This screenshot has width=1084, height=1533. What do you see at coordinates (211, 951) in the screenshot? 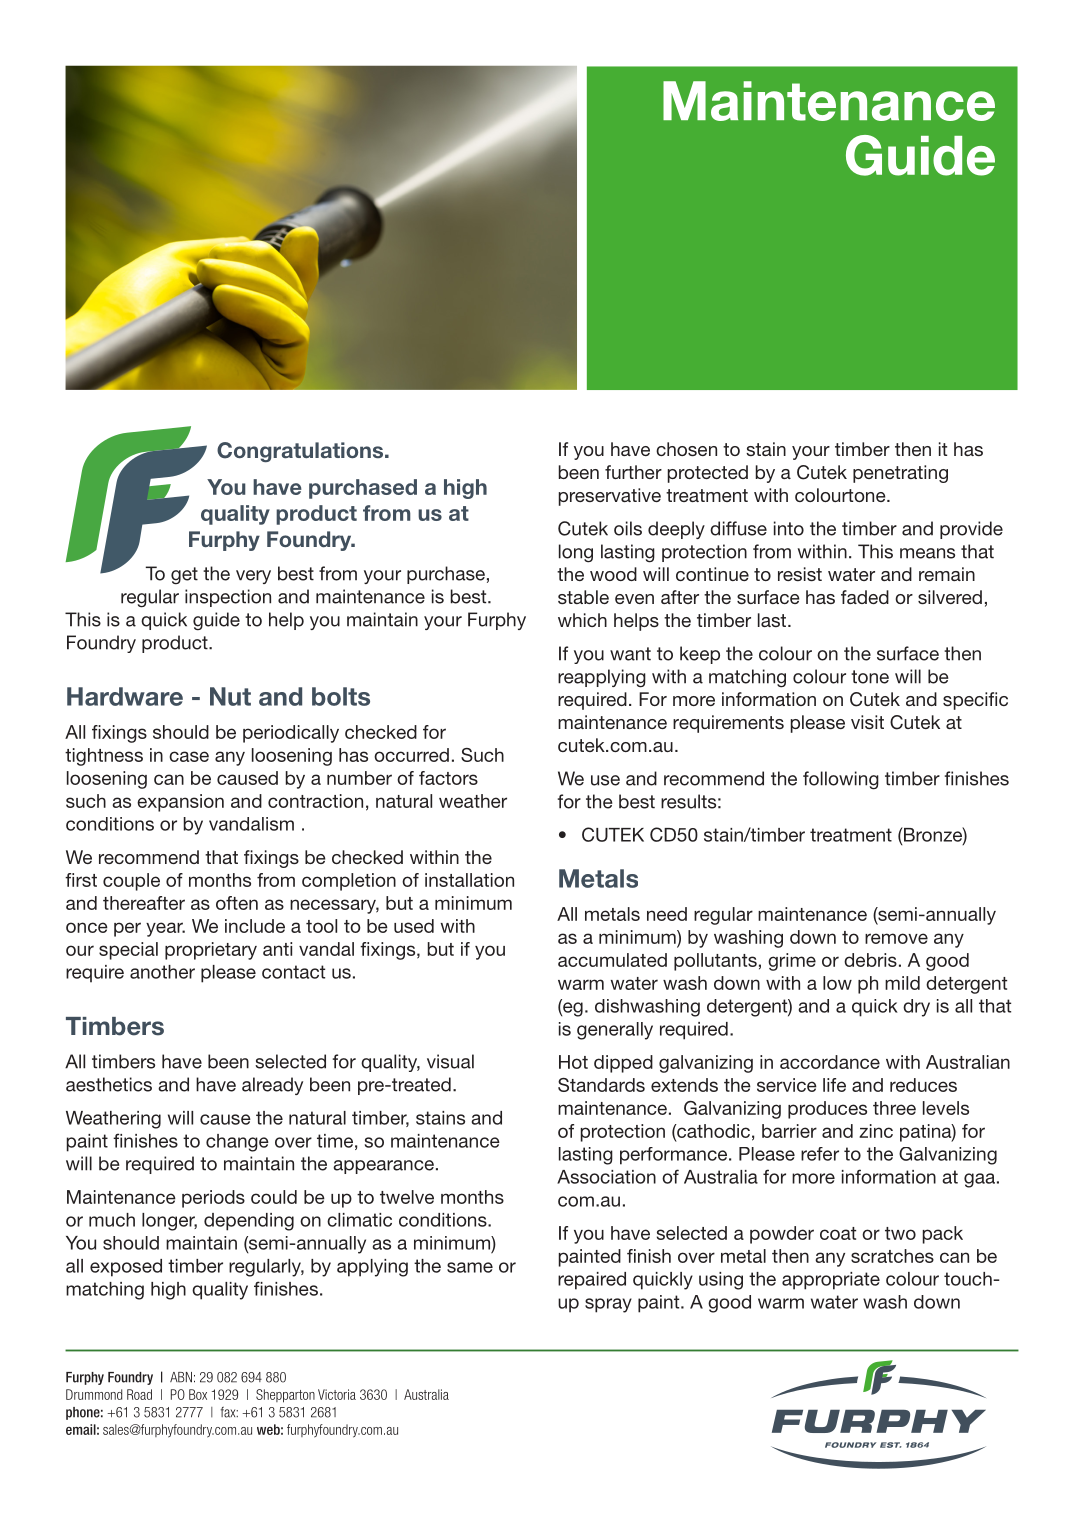
I see `proprietary` at bounding box center [211, 951].
